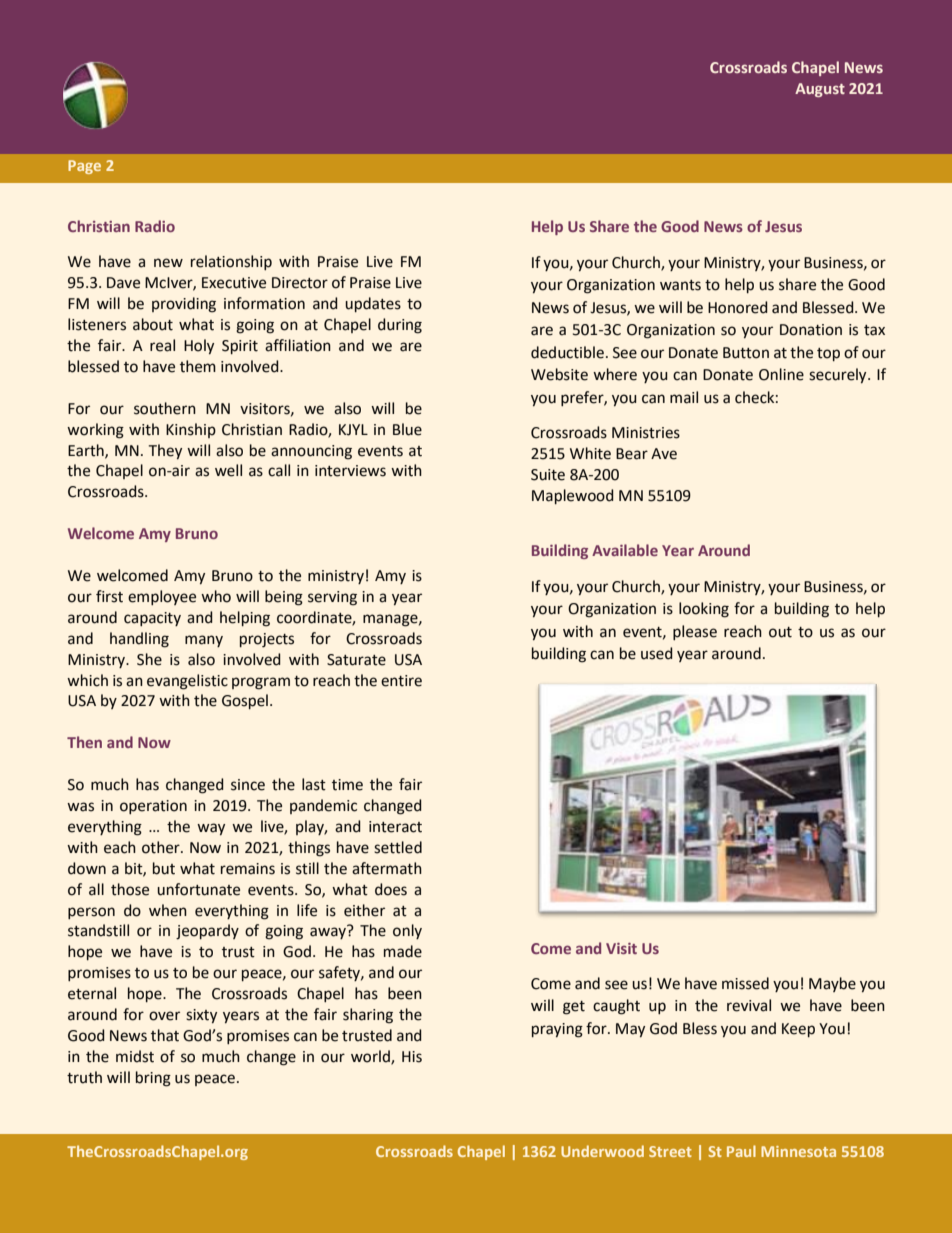  I want to click on Minnesota, so click(798, 1151).
